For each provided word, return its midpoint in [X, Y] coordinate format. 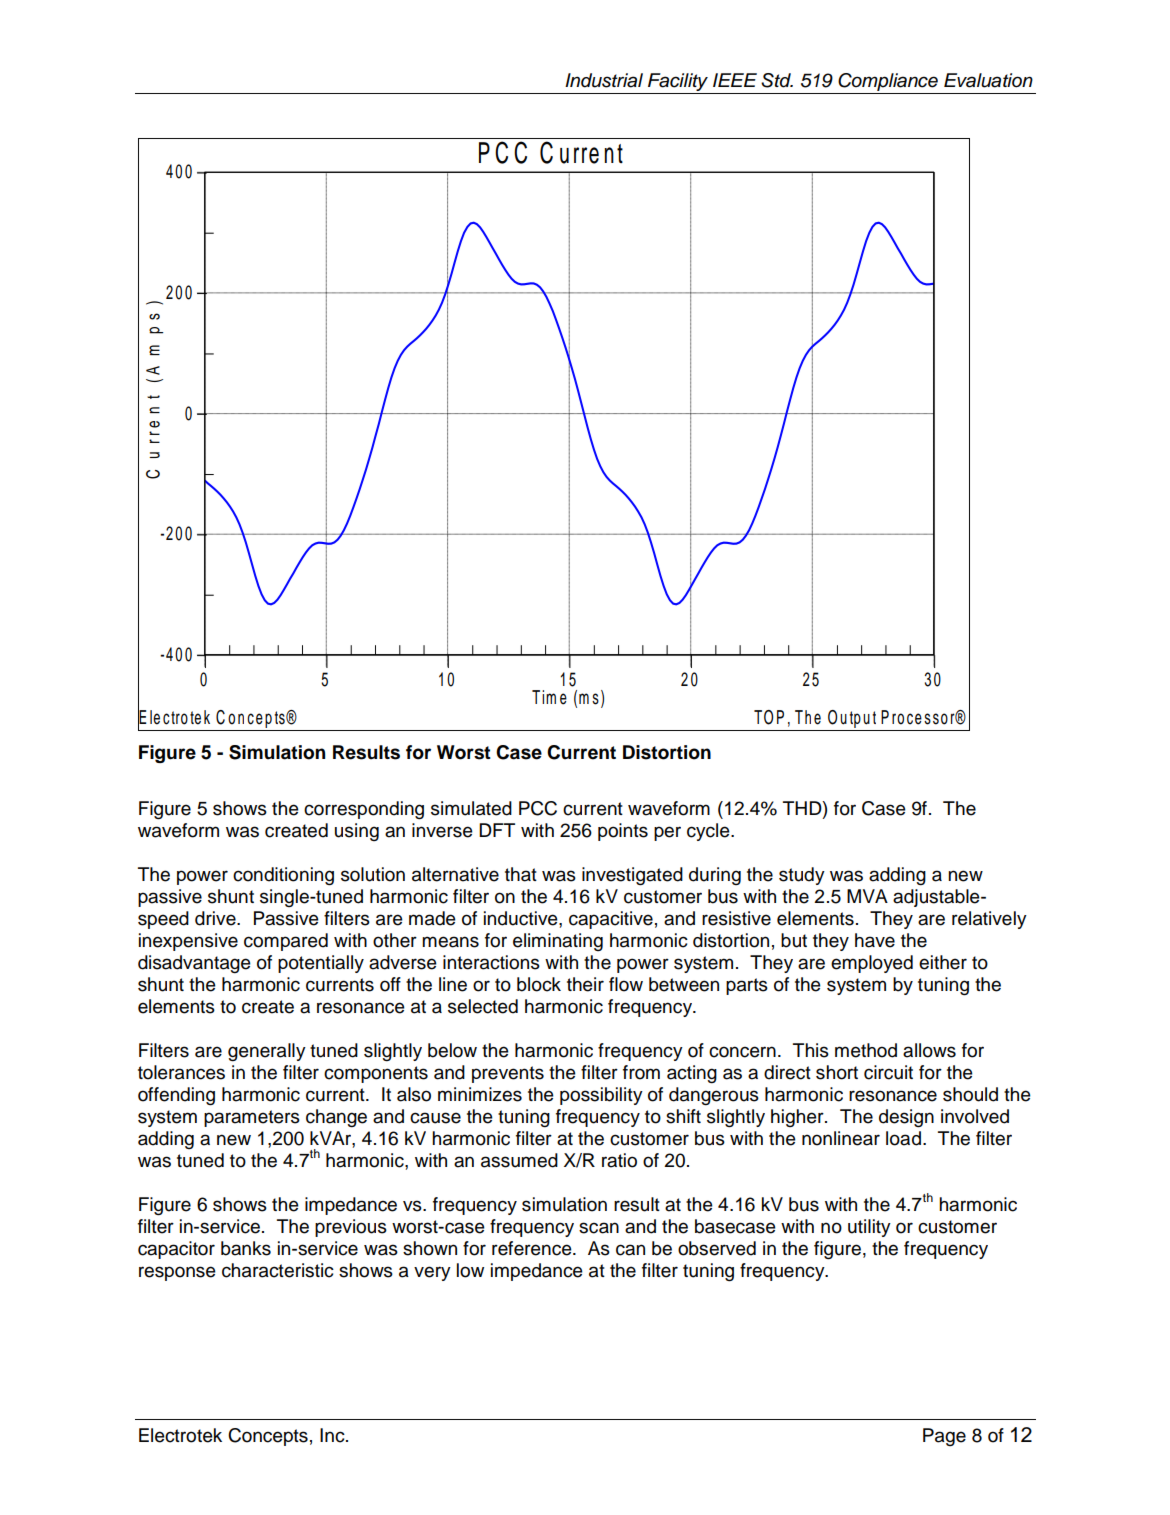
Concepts [268, 1437]
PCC [538, 808]
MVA [867, 896]
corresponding [364, 810]
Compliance [888, 82]
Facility [678, 82]
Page [944, 1437]
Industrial [604, 80]
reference [533, 1248]
